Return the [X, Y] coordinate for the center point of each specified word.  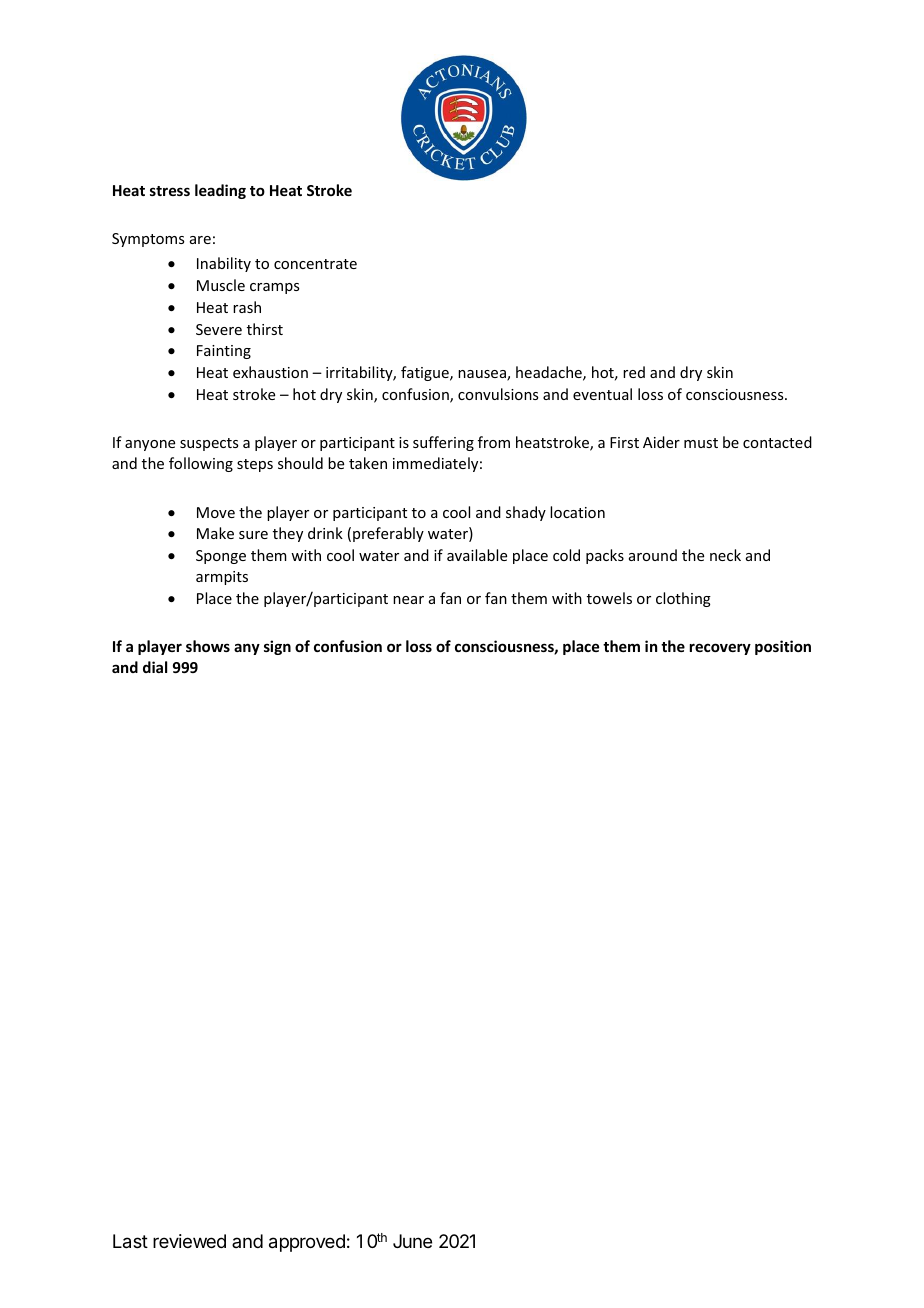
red [634, 372]
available [477, 555]
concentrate [315, 264]
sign [277, 647]
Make [215, 533]
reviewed [189, 1241]
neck [725, 555]
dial [155, 667]
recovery [720, 649]
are [200, 240]
